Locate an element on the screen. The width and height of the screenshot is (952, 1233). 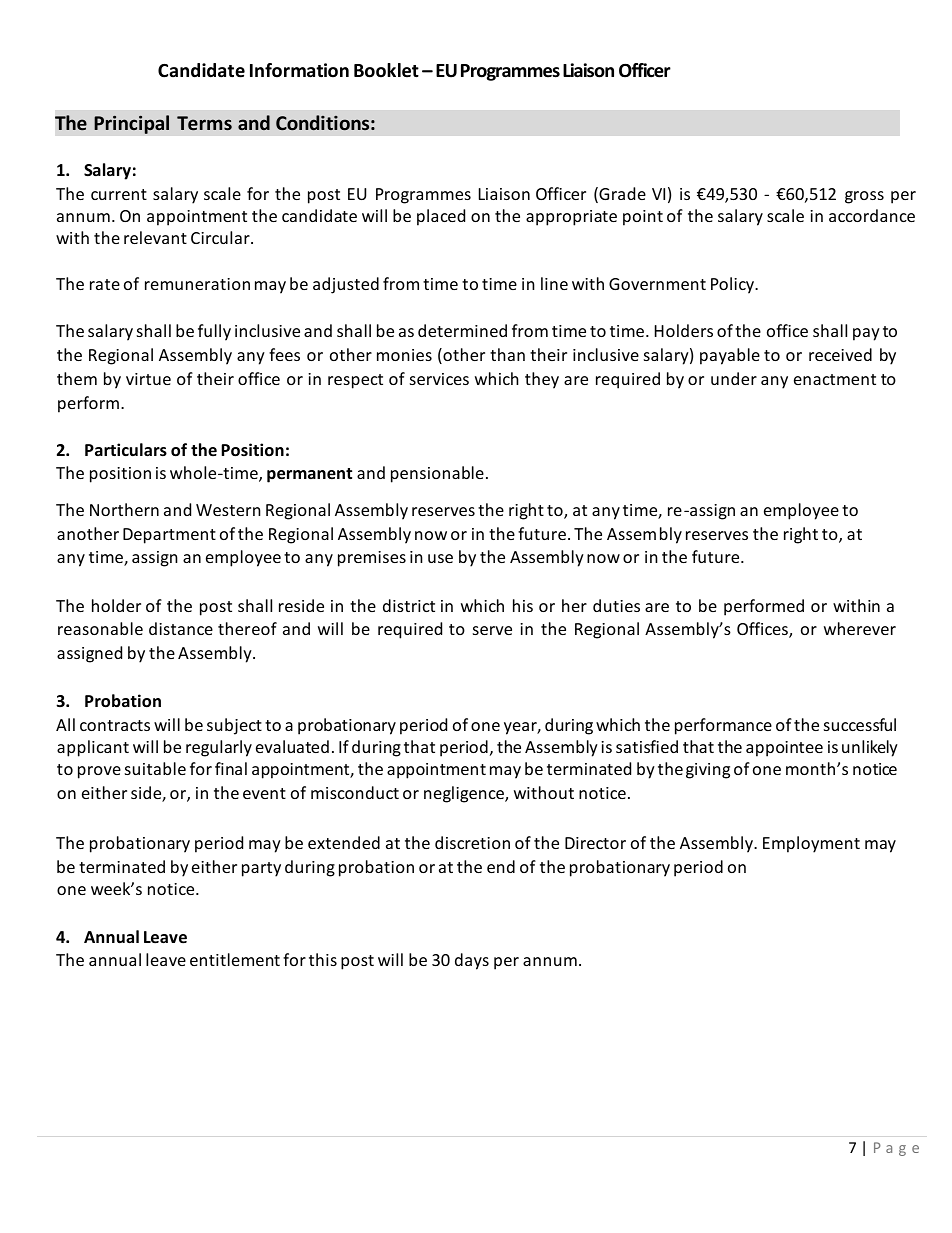
Terms is located at coordinates (204, 123).
